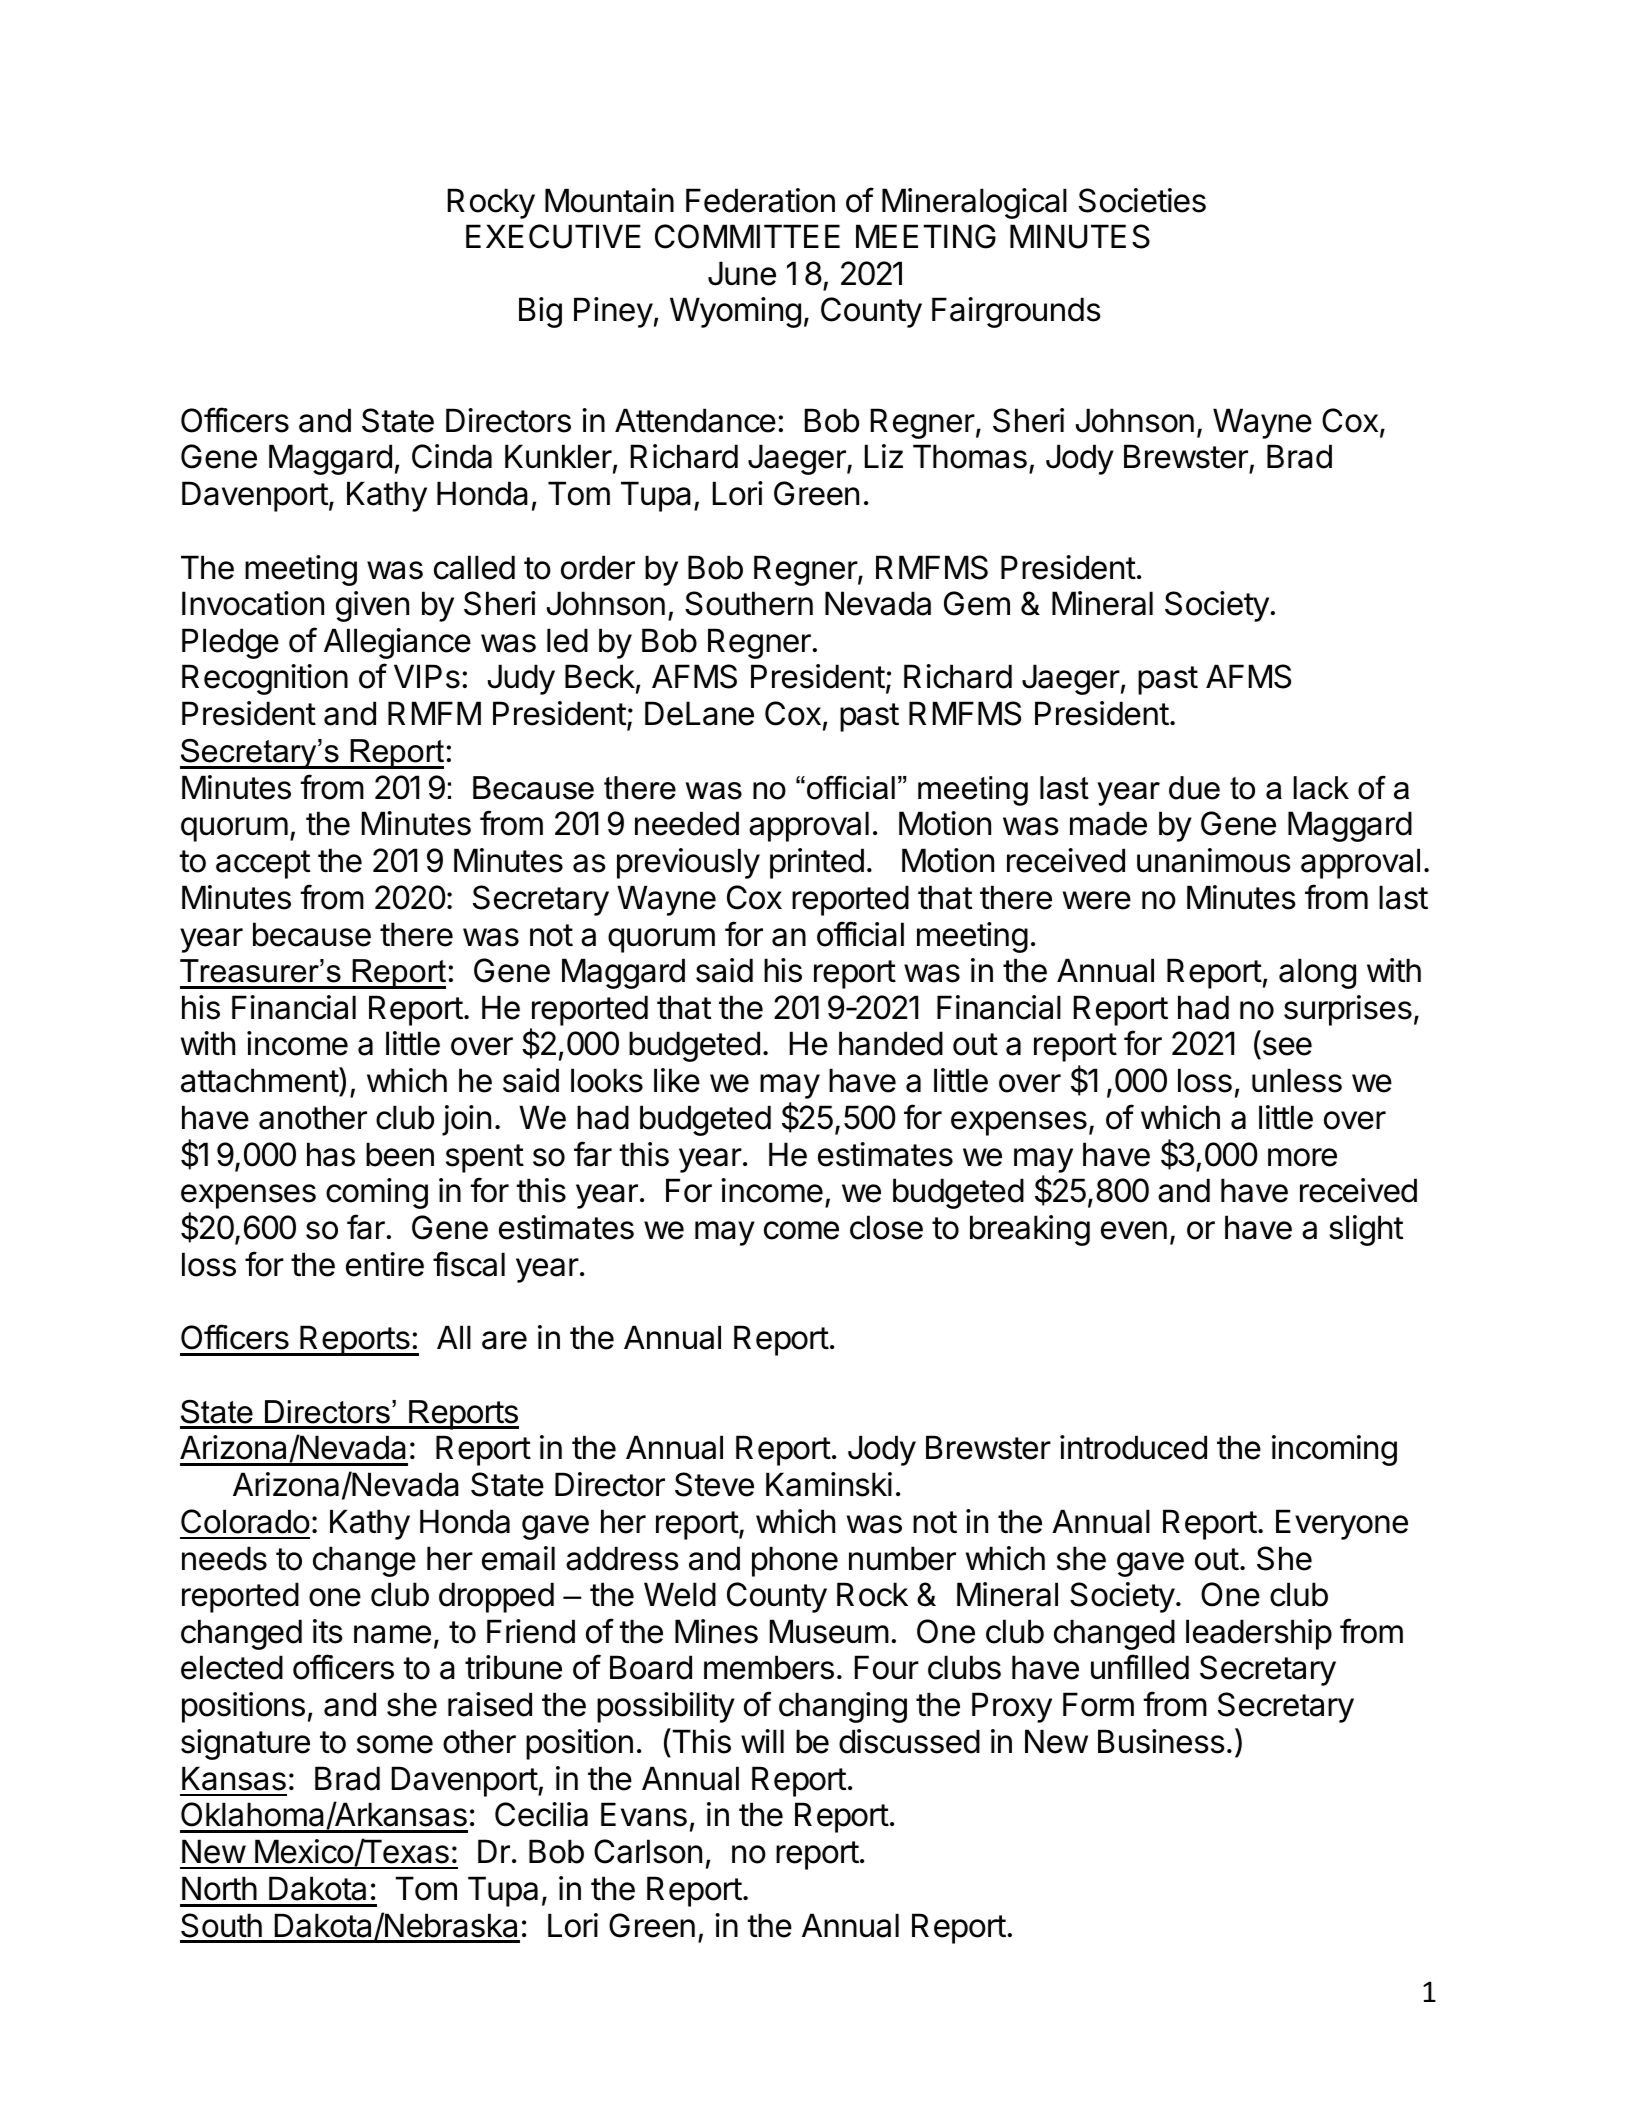 The height and width of the document is (2106, 1628). I want to click on introduced, so click(1133, 1447).
